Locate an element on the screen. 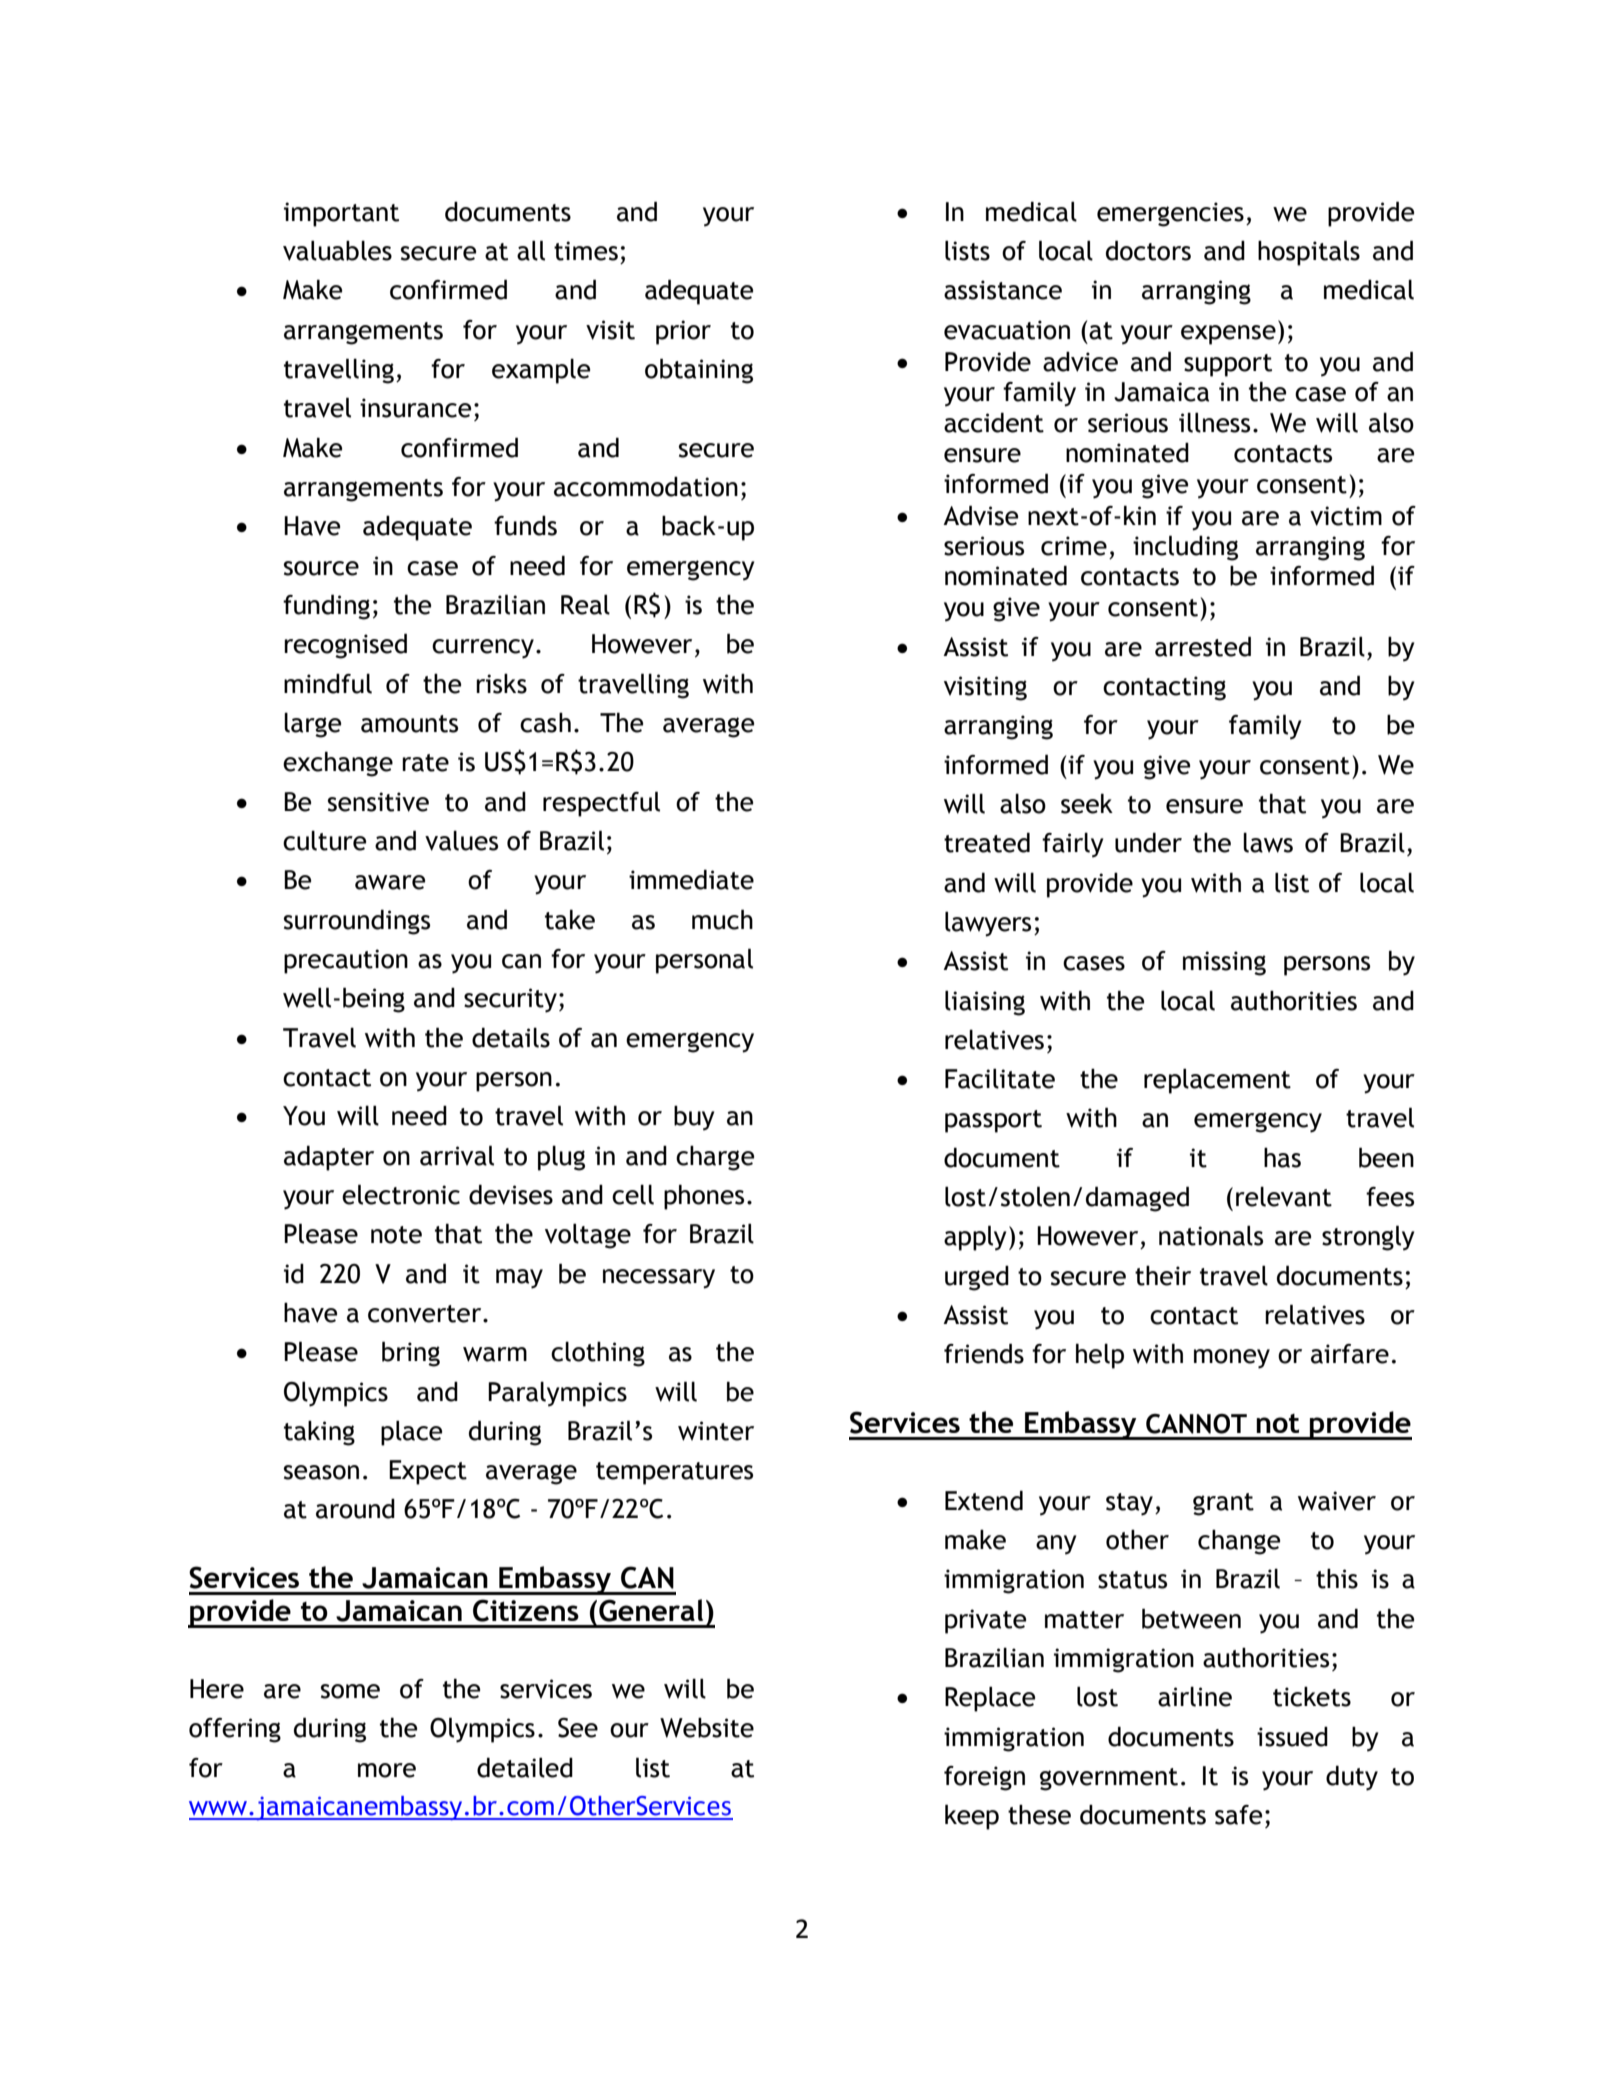 This screenshot has height=2076, width=1604. Website is located at coordinates (707, 1727).
